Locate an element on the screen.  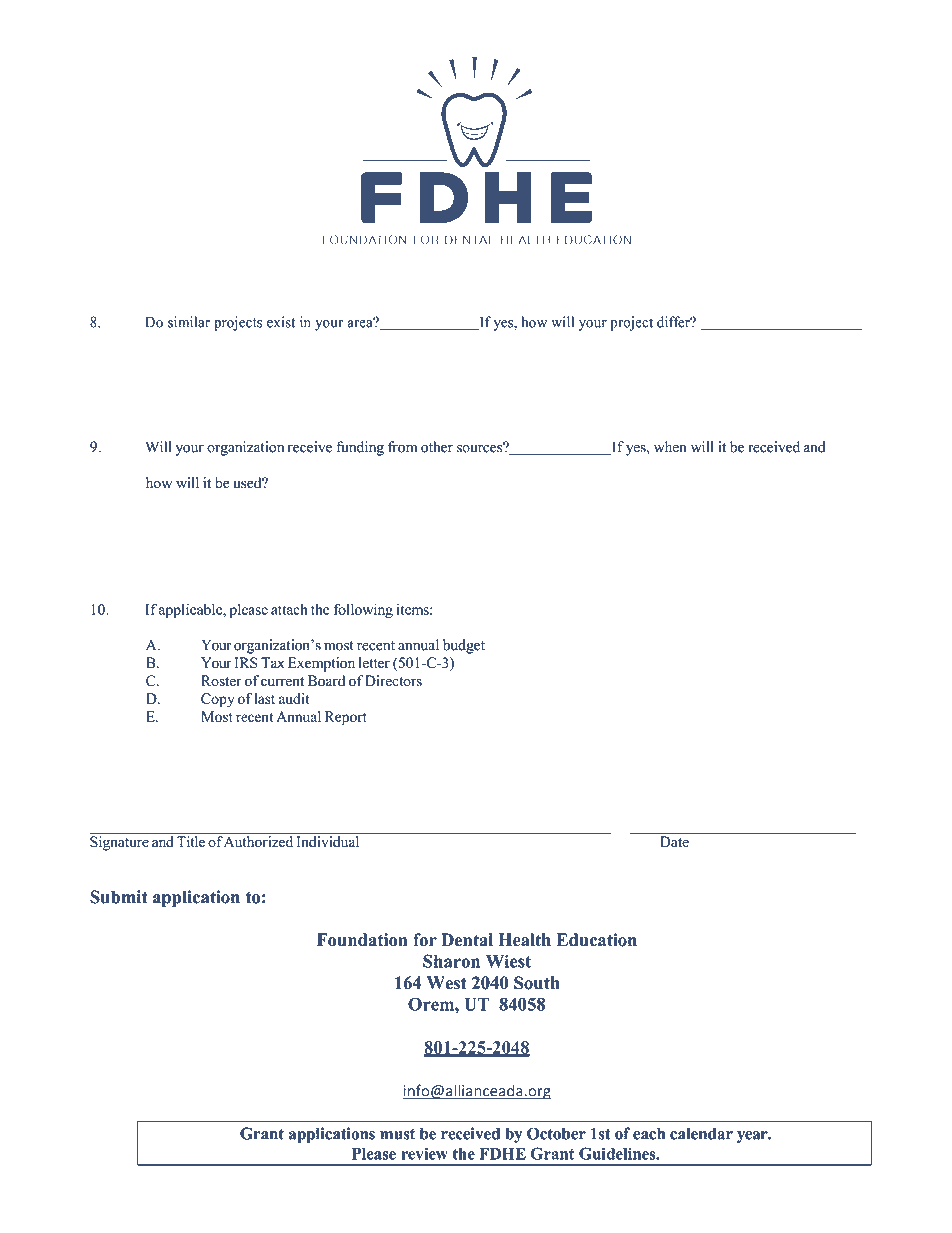
Copy is located at coordinates (218, 700).
